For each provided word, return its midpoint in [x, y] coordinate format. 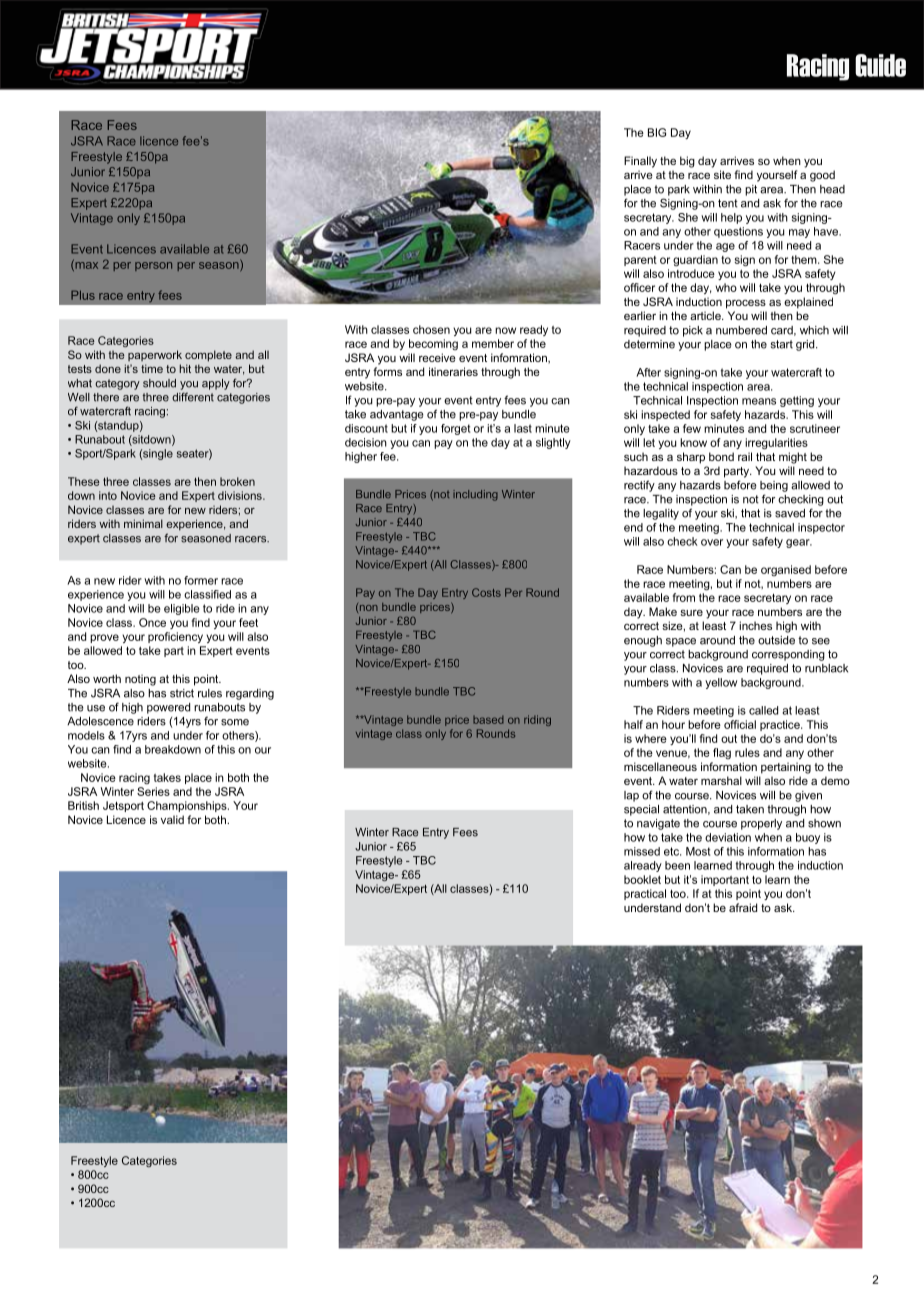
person [153, 266]
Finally [640, 162]
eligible [182, 609]
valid [172, 819]
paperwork [155, 355]
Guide [880, 65]
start [782, 344]
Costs [486, 592]
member [493, 343]
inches [755, 625]
